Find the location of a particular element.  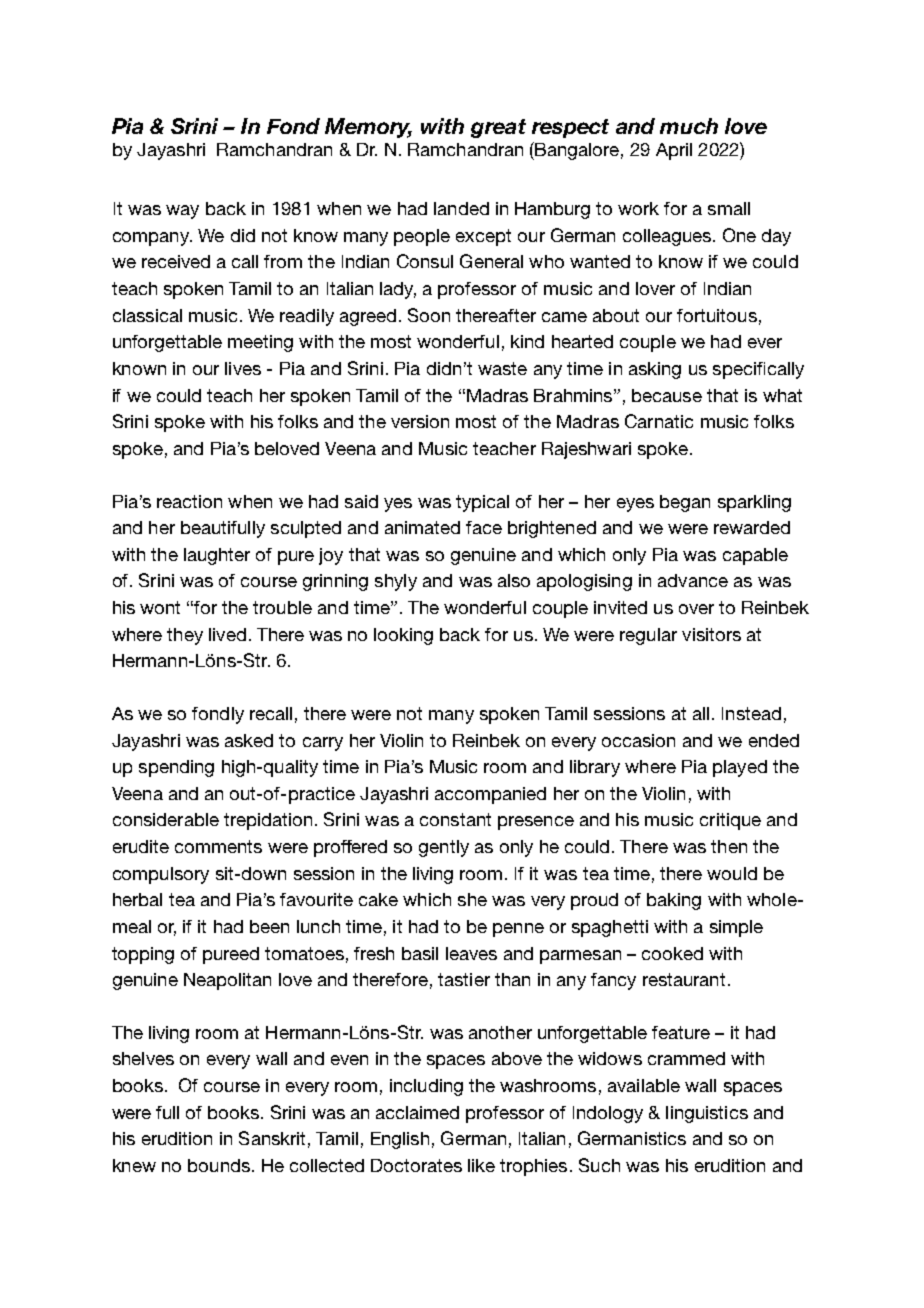

April is located at coordinates (674, 151).
